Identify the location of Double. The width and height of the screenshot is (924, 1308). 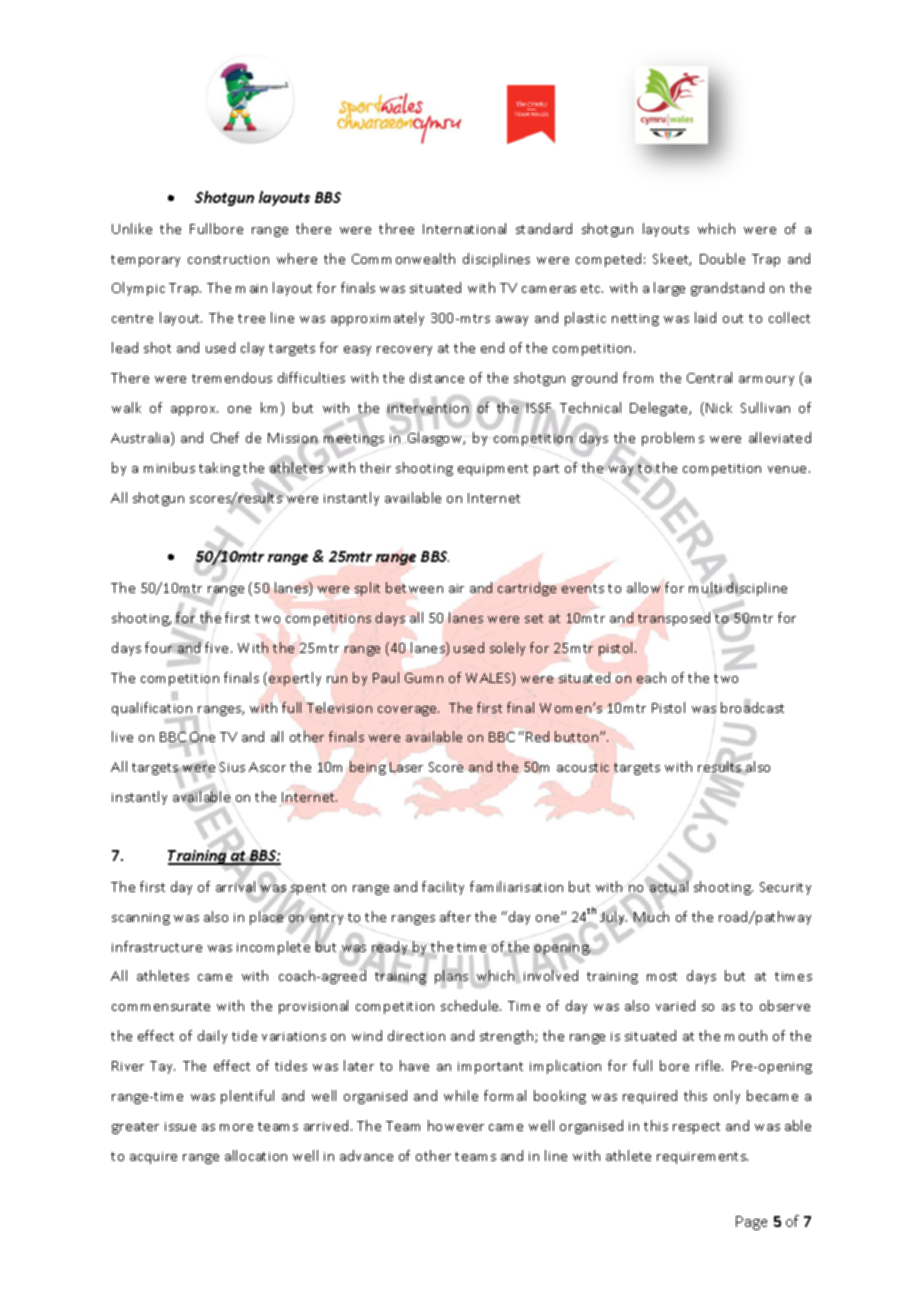
(722, 258).
